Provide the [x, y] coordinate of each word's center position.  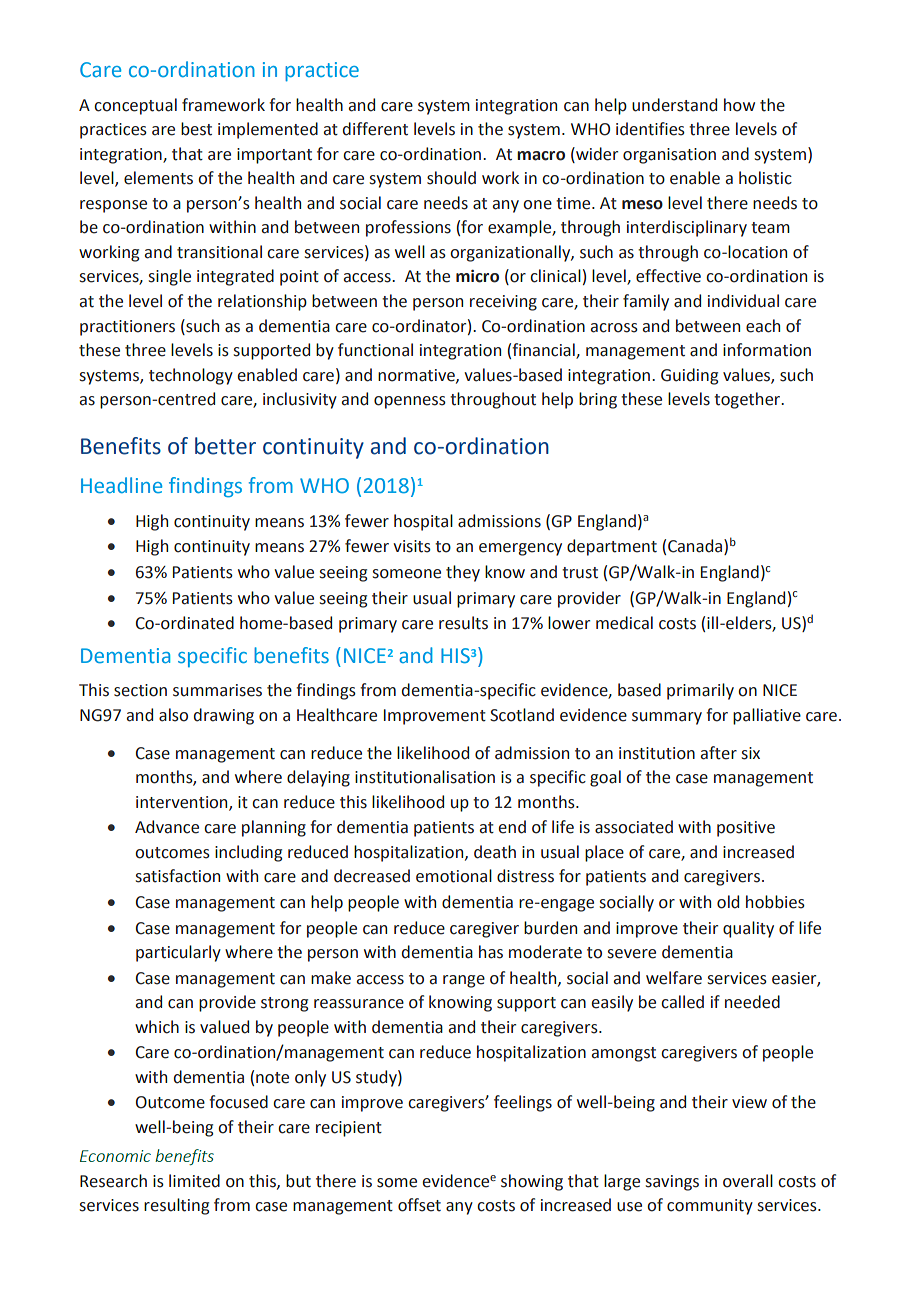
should [451, 178]
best [196, 129]
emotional [454, 876]
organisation [669, 156]
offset [419, 1205]
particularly [178, 953]
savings [672, 1183]
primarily [700, 691]
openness [410, 402]
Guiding [689, 376]
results [463, 623]
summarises [217, 690]
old [728, 902]
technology [191, 376]
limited [194, 1181]
